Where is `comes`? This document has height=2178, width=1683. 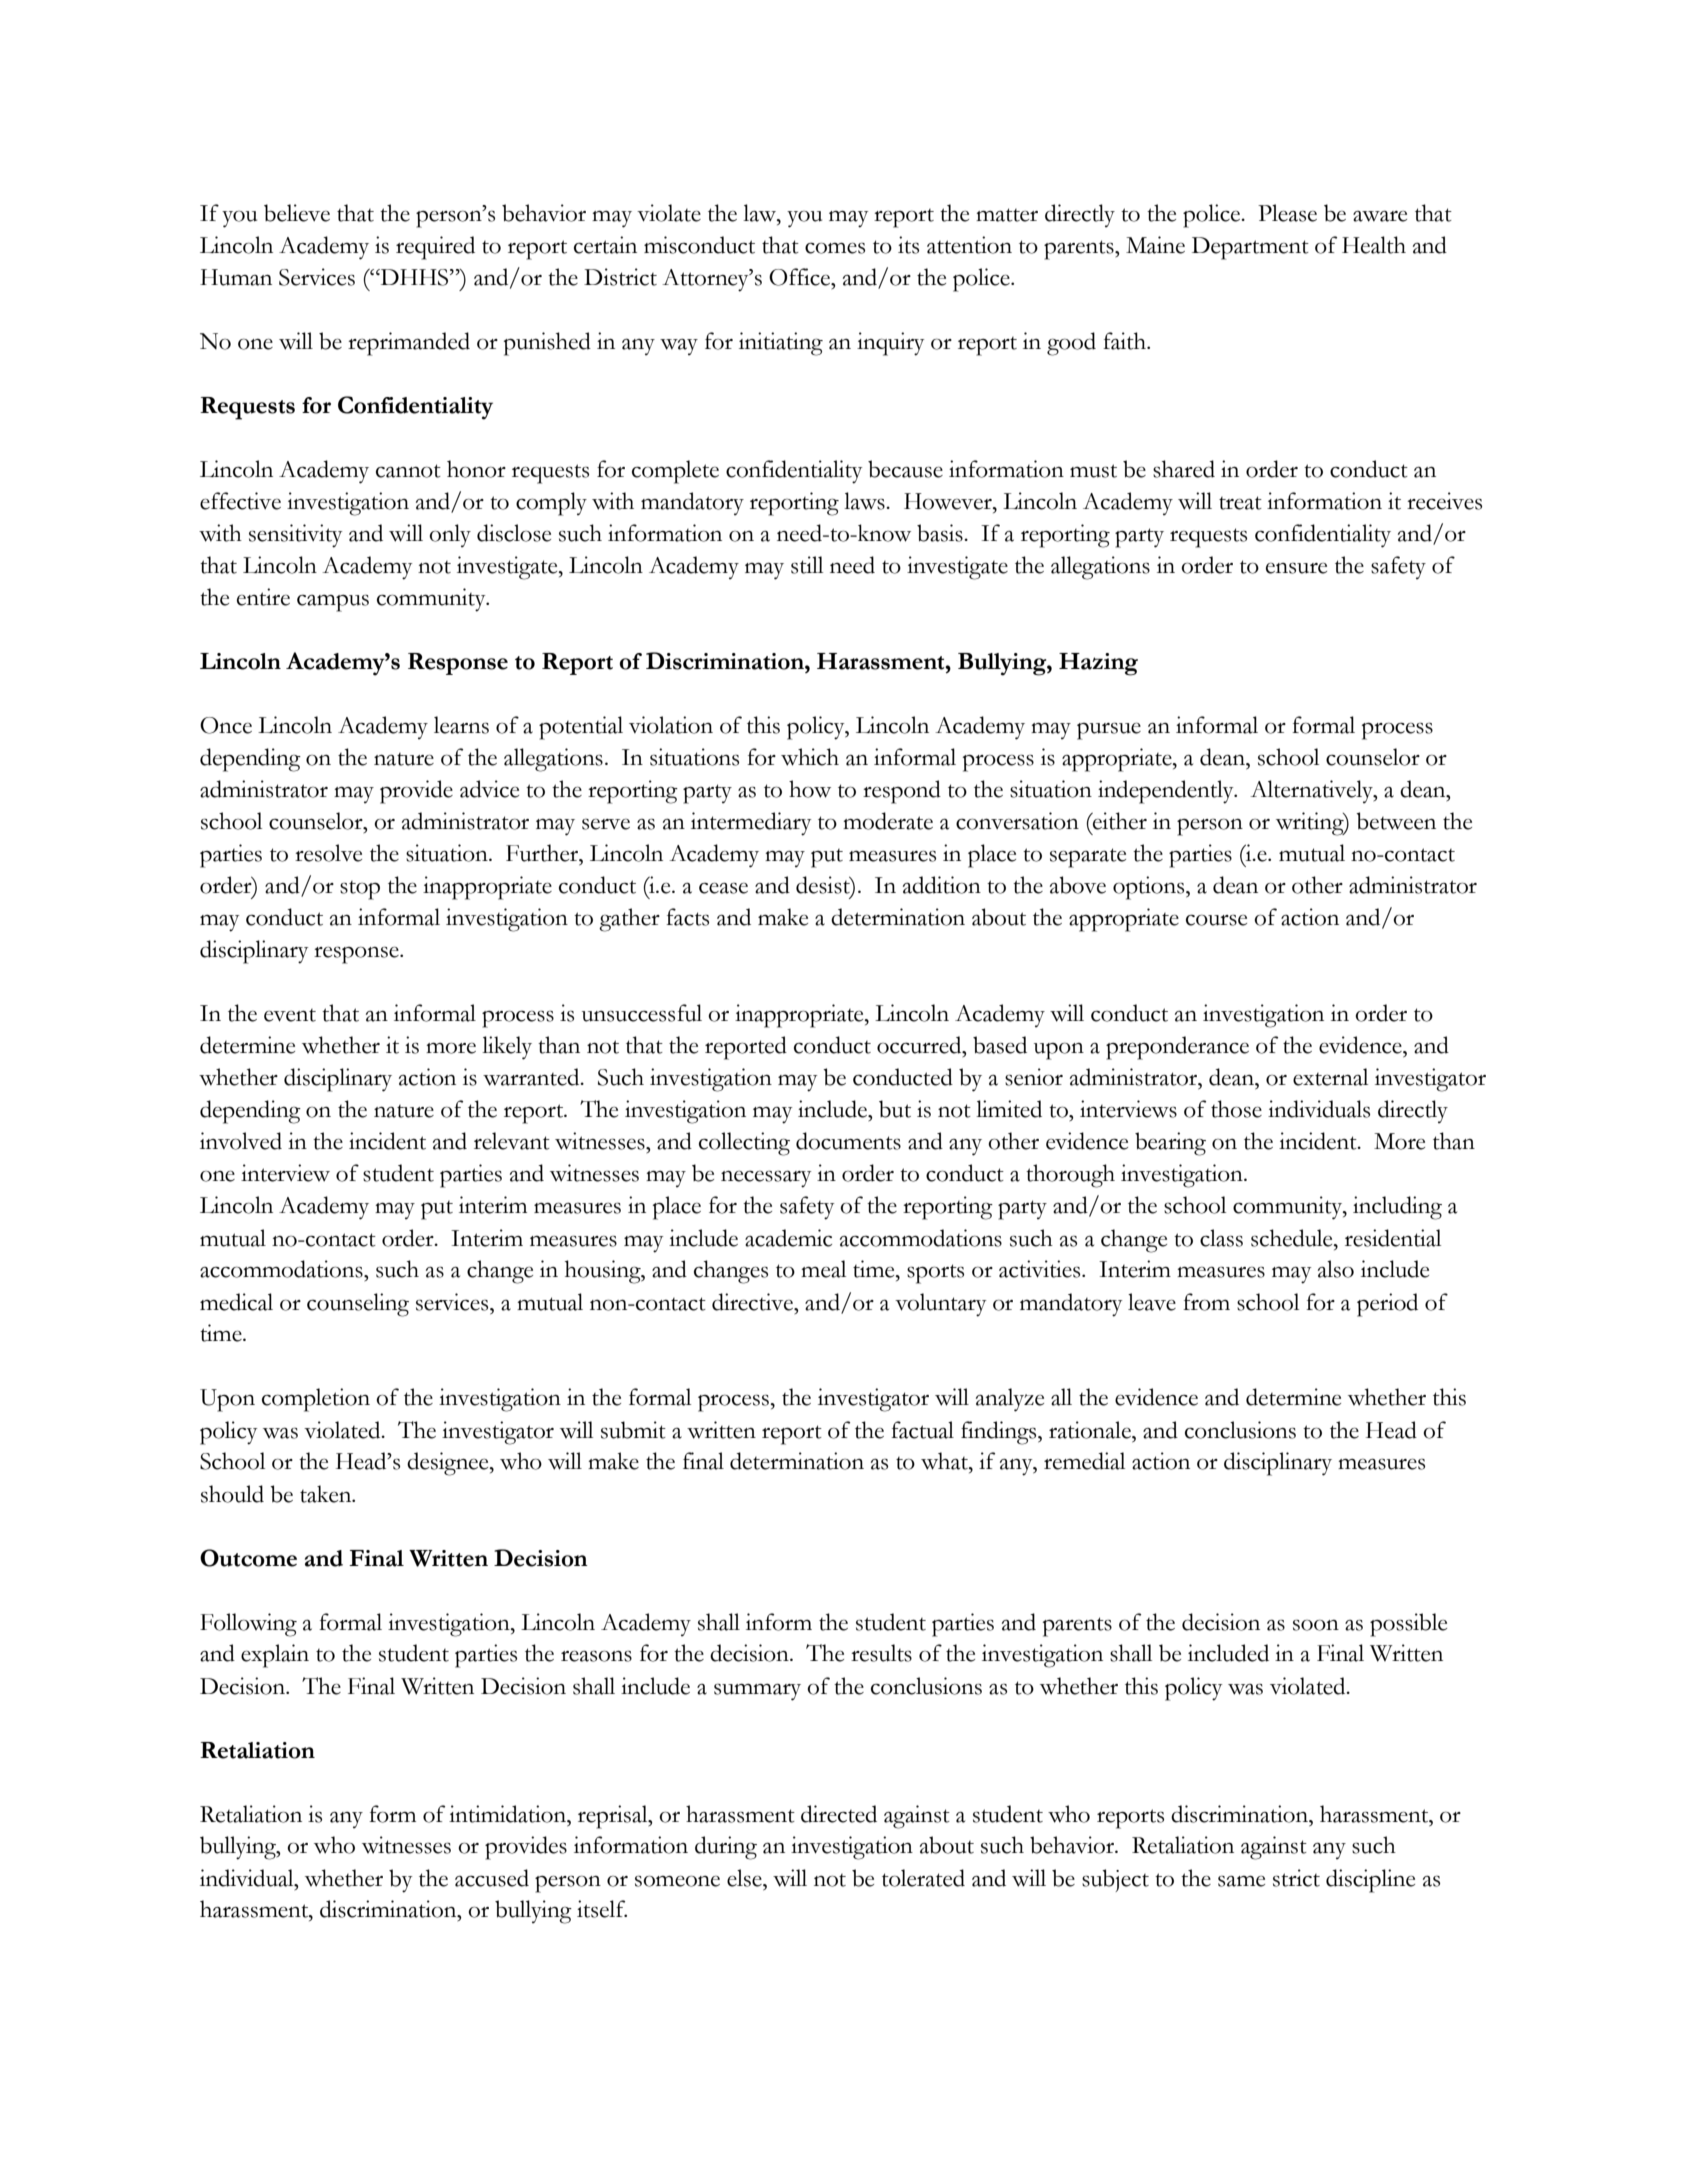 comes is located at coordinates (835, 248).
